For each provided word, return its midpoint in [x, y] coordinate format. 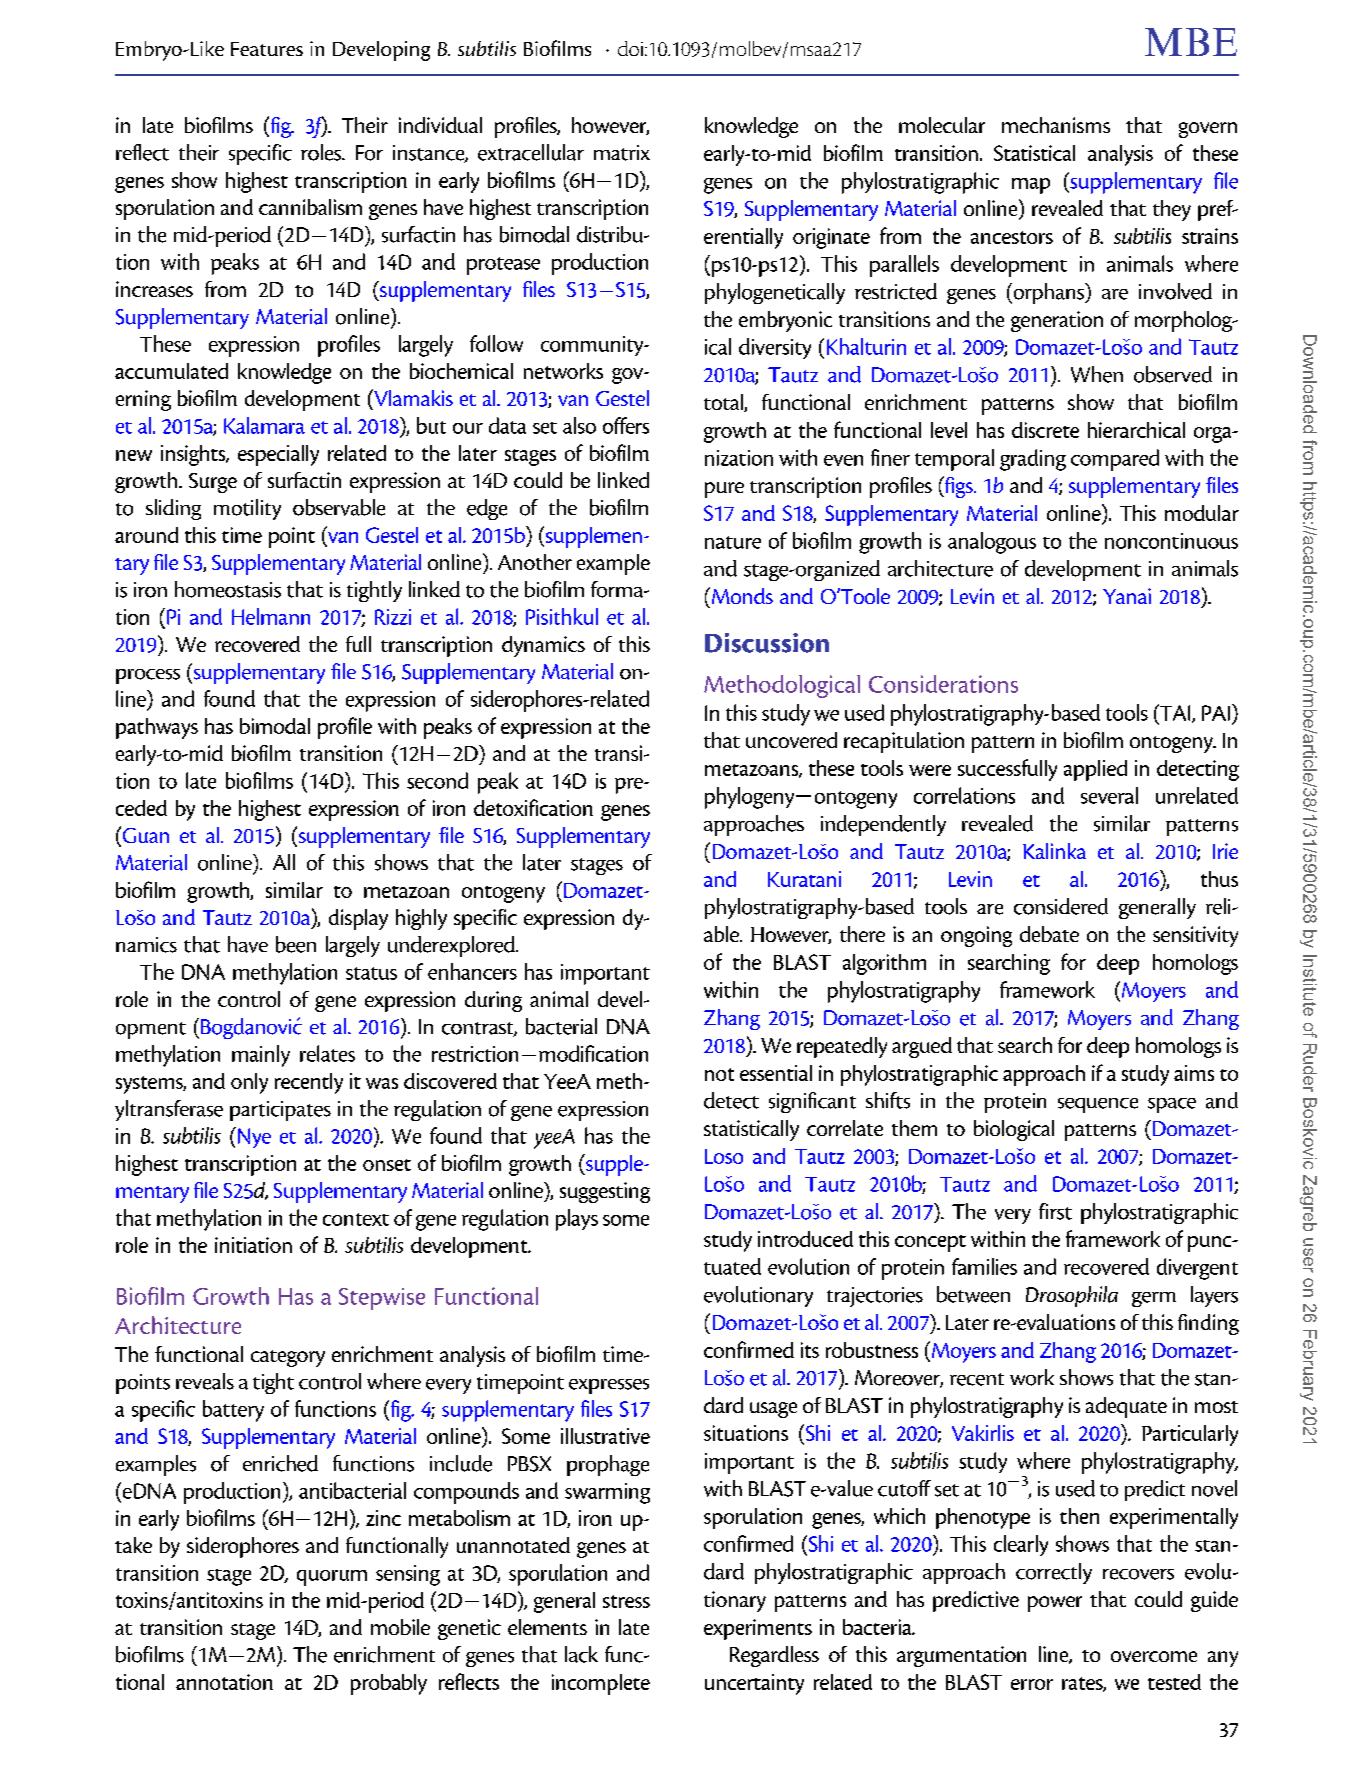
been [296, 944]
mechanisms [1056, 125]
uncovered [791, 740]
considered [1061, 906]
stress [626, 1601]
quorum [332, 1578]
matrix [622, 153]
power [1055, 1604]
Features [267, 49]
